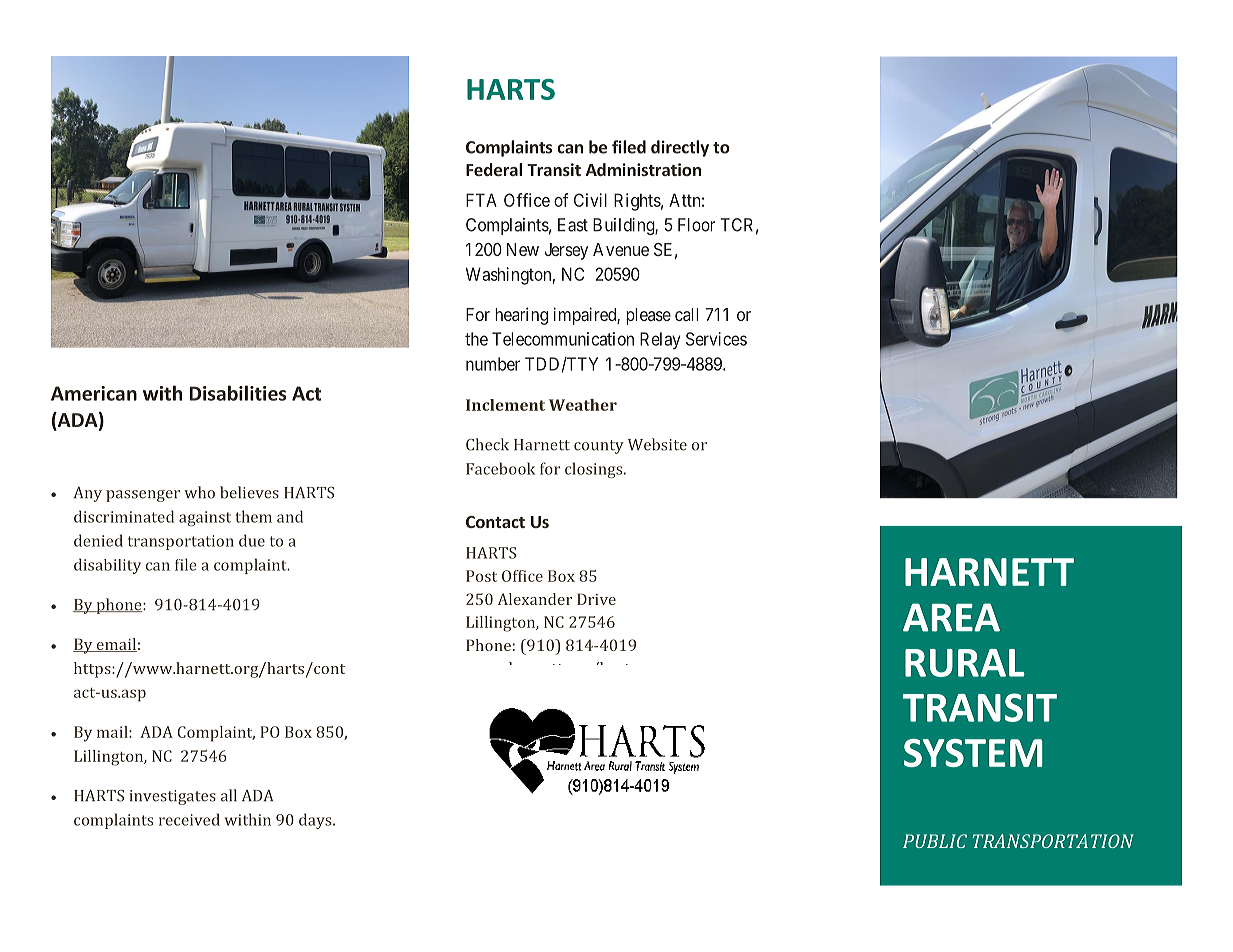 This document has width=1233, height=952. I want to click on days, so click(316, 821).
